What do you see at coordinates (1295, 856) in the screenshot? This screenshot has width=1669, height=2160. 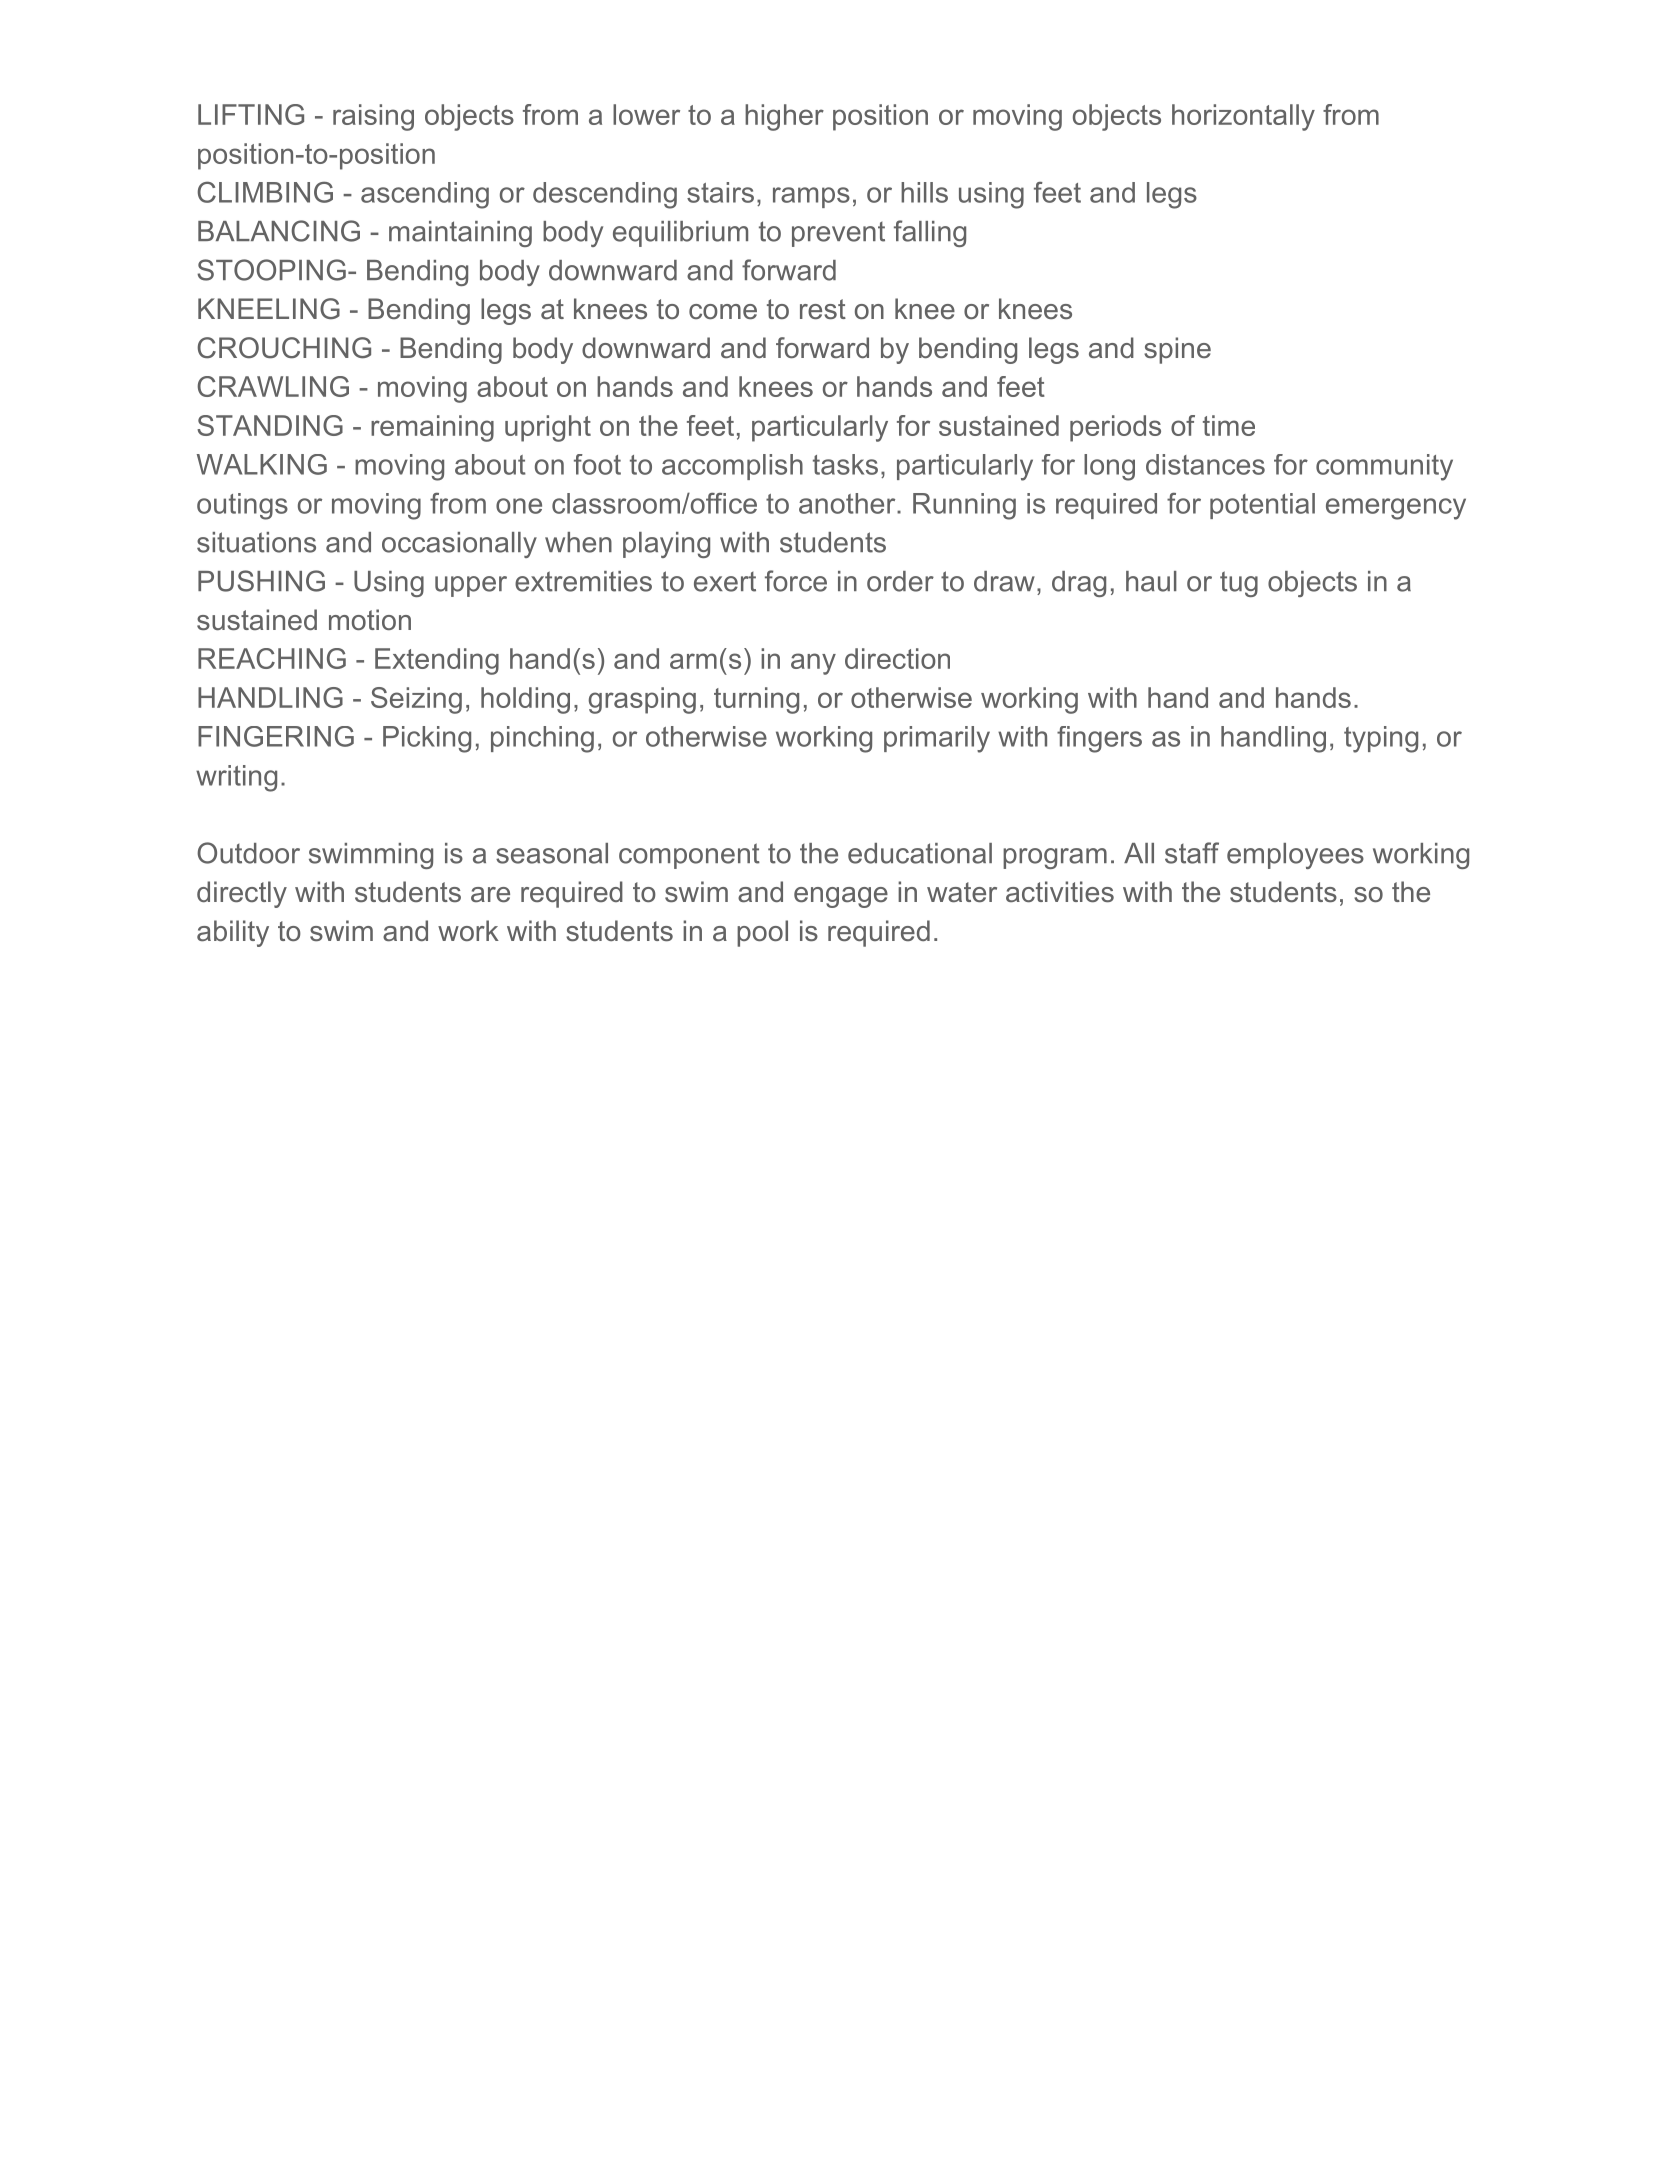 I see `employees` at bounding box center [1295, 856].
